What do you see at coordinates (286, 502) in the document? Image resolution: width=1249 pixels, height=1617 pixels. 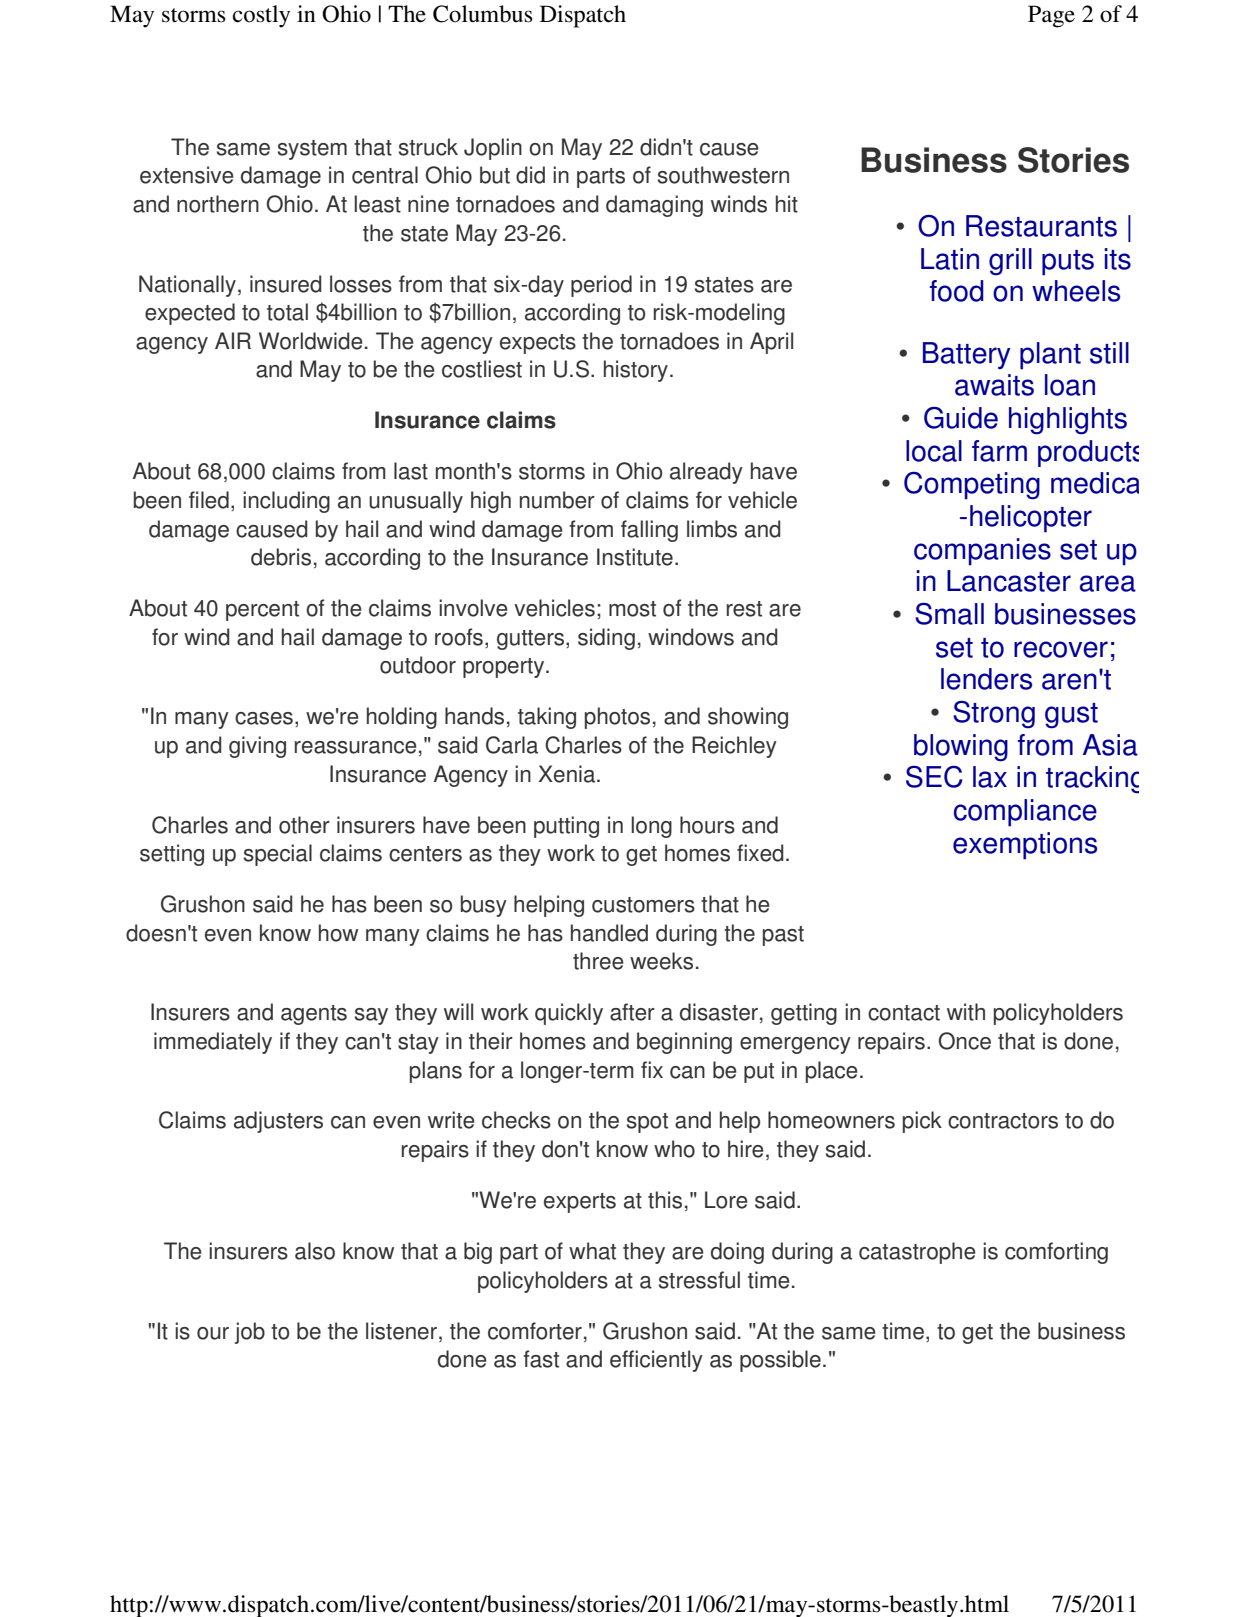 I see `including` at bounding box center [286, 502].
